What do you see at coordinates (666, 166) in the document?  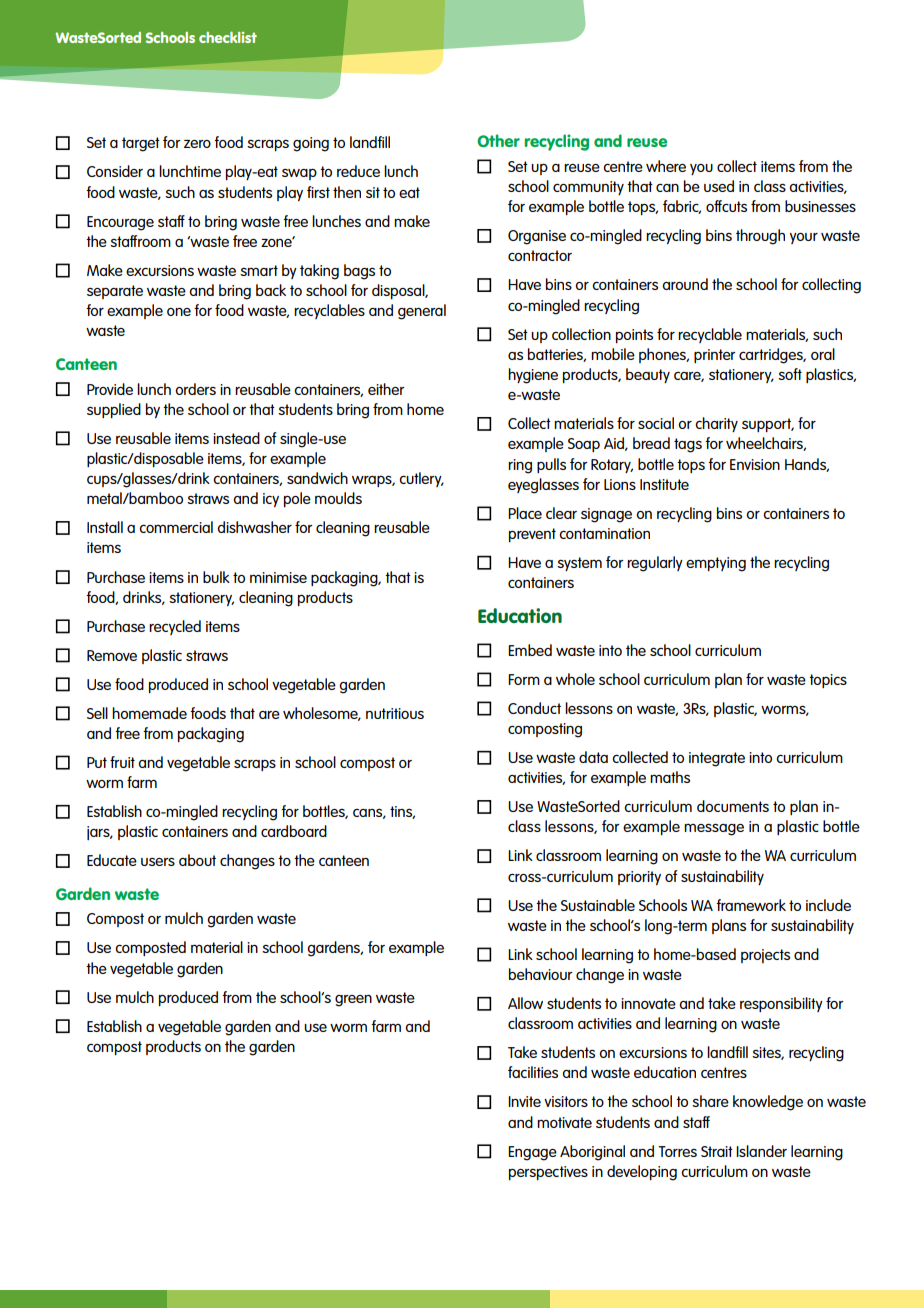 I see `where` at bounding box center [666, 166].
